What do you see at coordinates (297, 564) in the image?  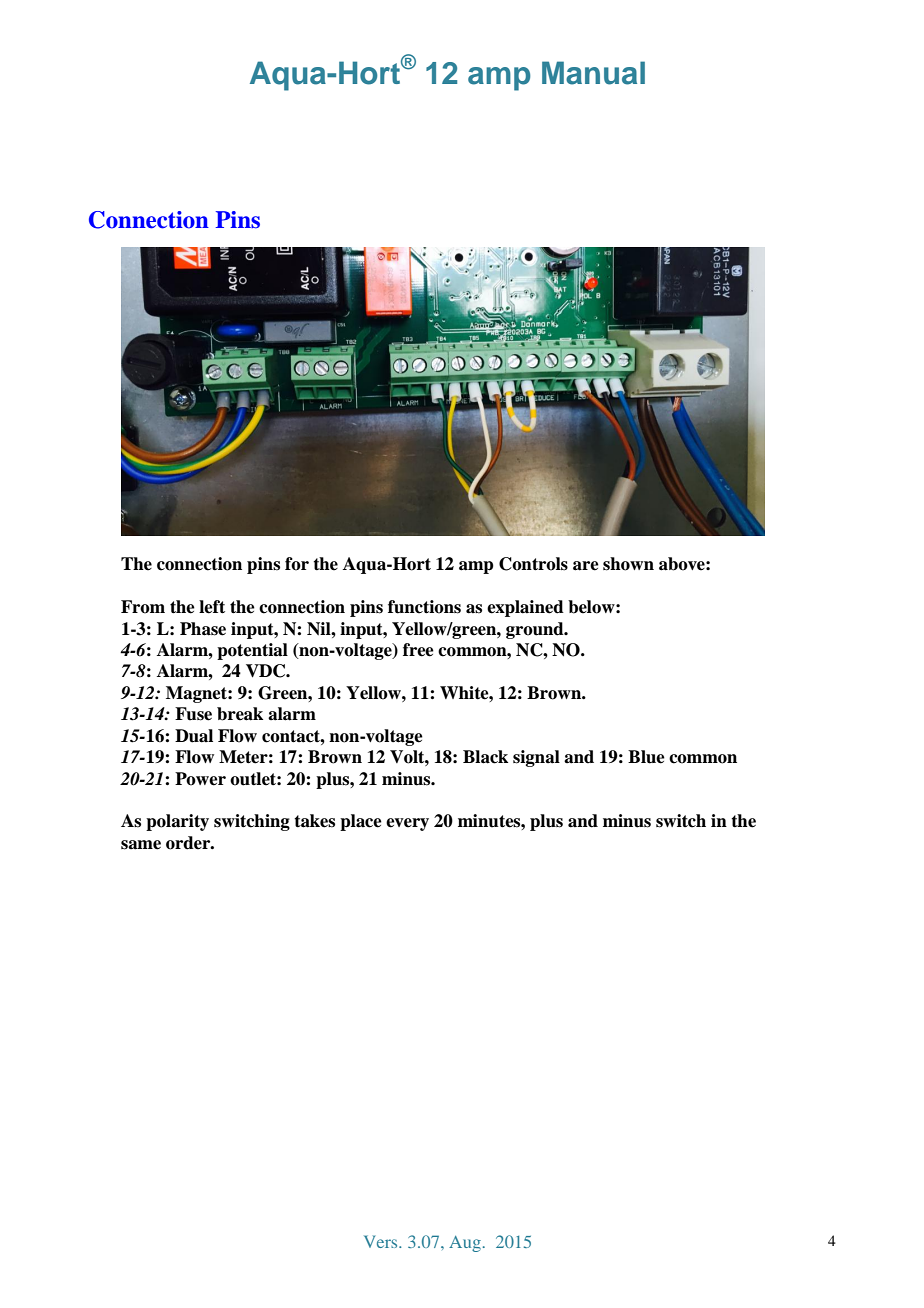 I see `for` at bounding box center [297, 564].
